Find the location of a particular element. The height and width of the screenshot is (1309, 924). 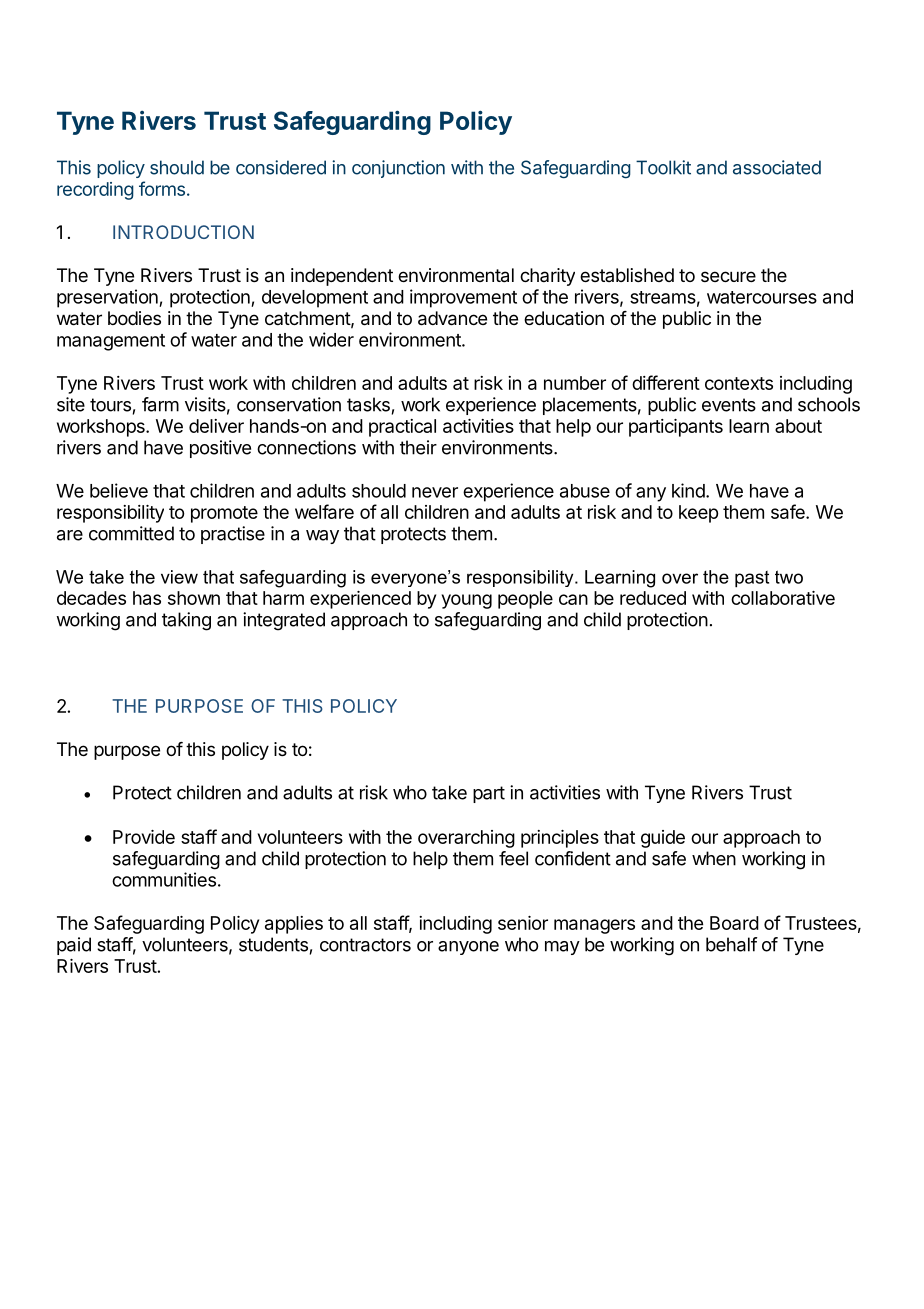

taking is located at coordinates (186, 621).
